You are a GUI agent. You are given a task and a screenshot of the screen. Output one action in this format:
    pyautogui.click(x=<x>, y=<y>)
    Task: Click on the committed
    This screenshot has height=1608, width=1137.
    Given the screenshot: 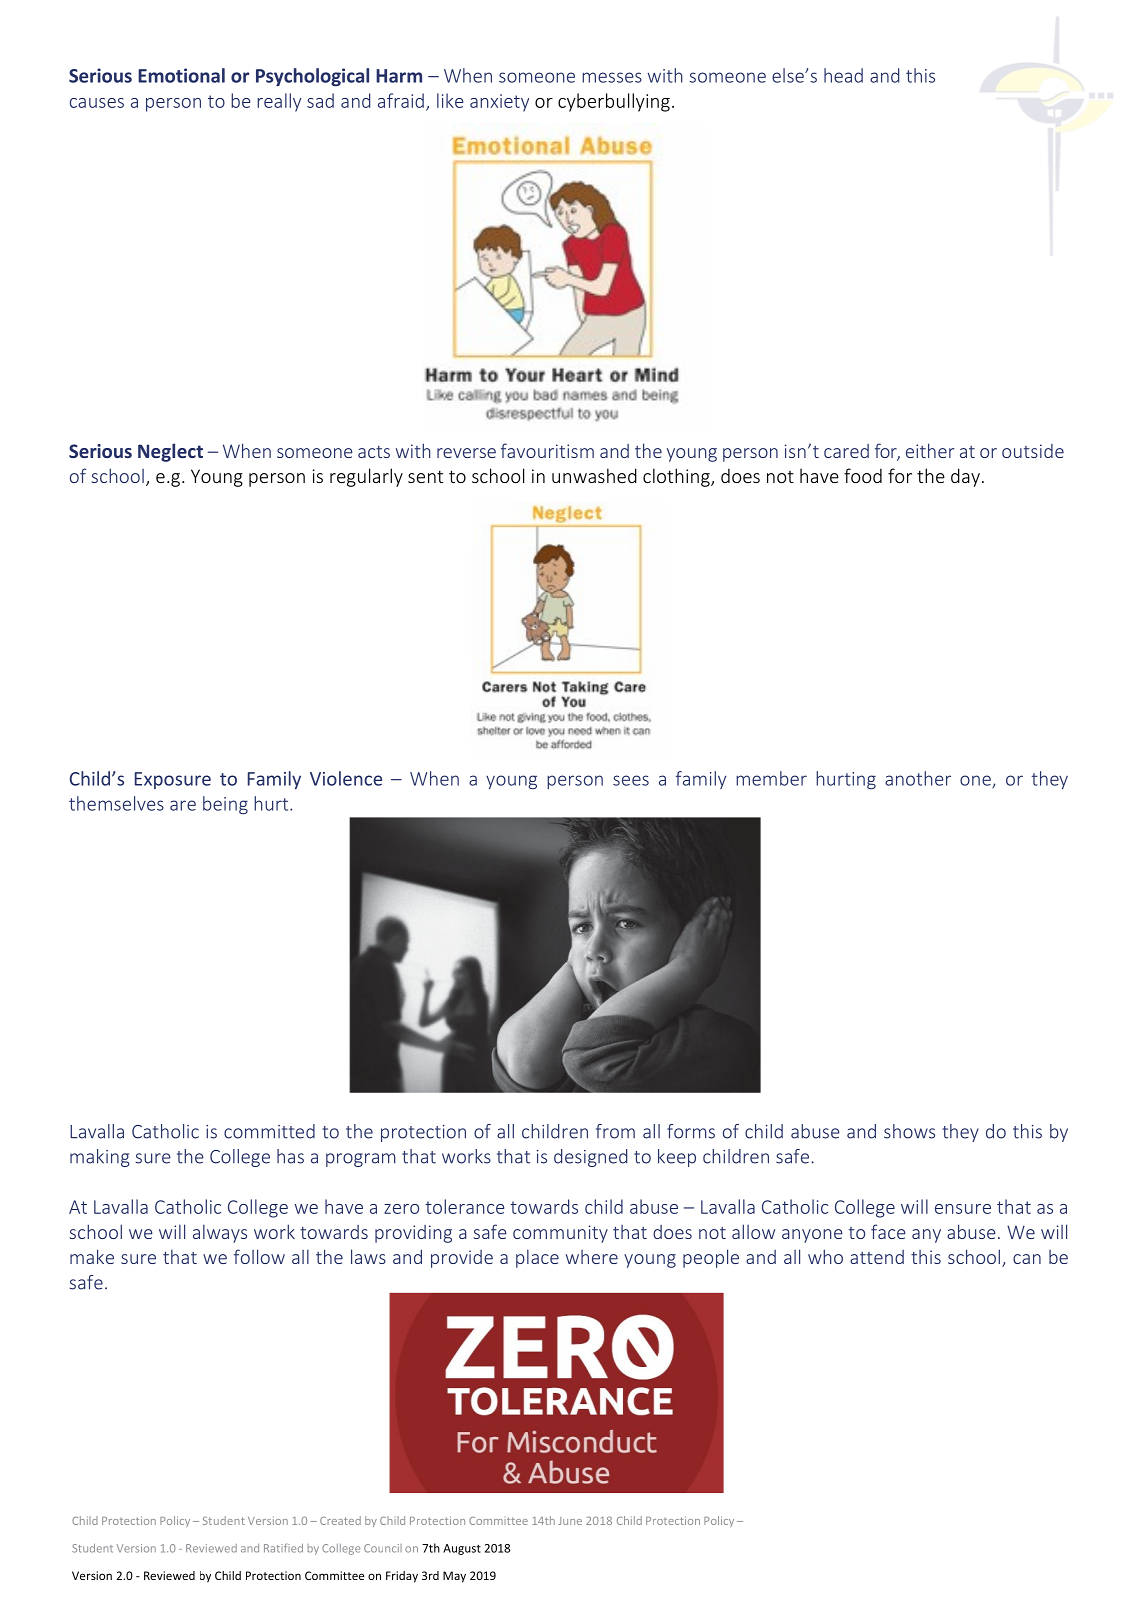 What is the action you would take?
    pyautogui.click(x=269, y=1131)
